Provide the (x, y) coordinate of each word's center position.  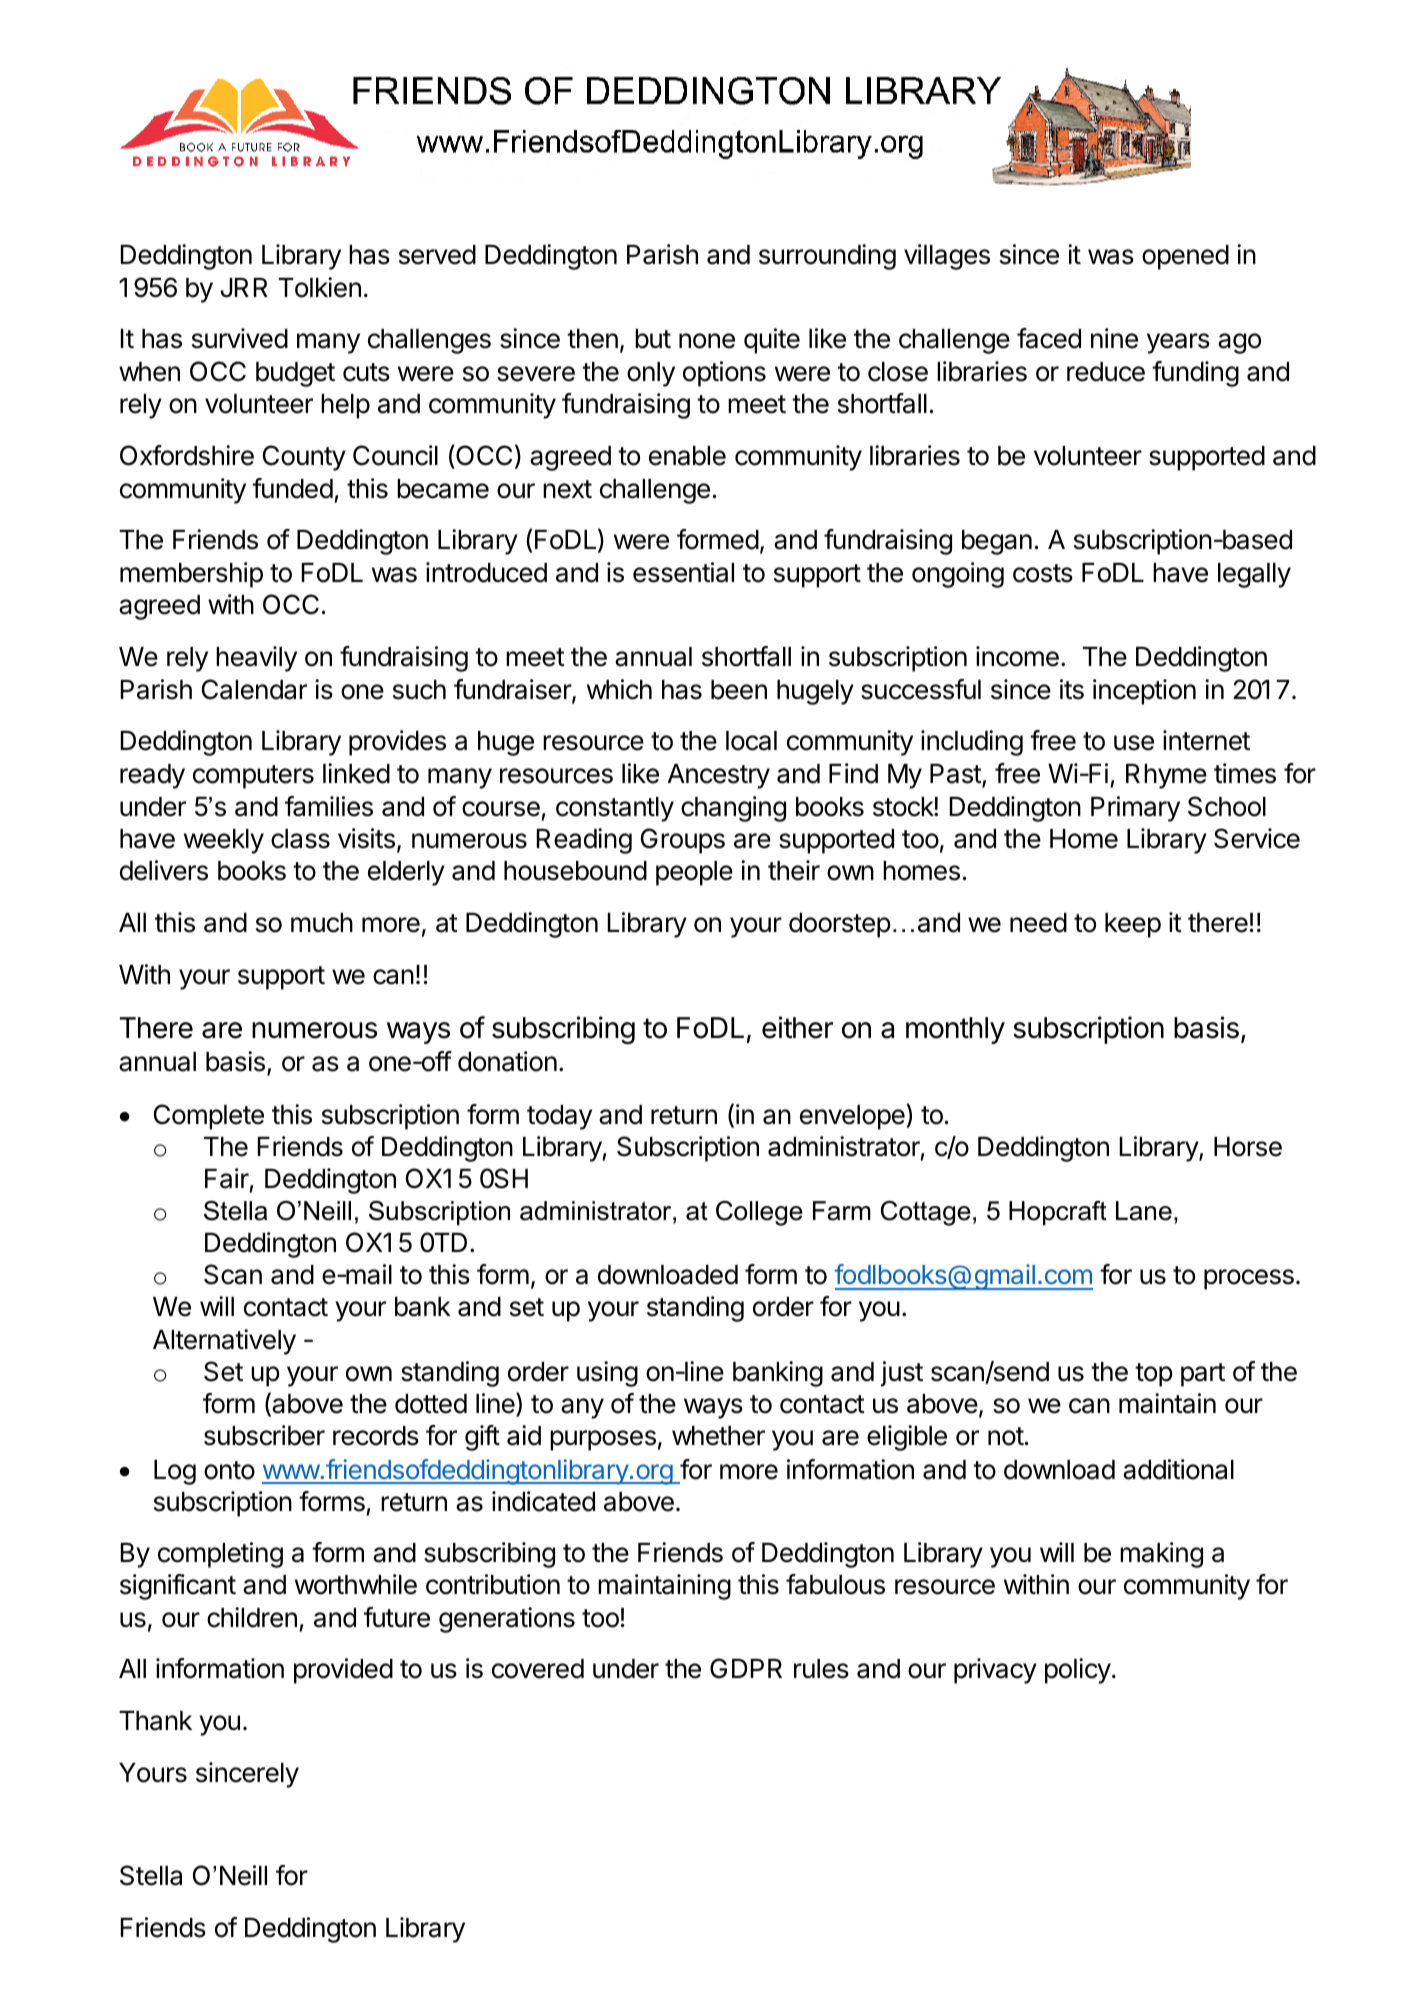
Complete (209, 1117)
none (707, 341)
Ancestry (719, 776)
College (759, 1213)
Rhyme (1166, 776)
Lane (1144, 1211)
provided (343, 1671)
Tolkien (319, 287)
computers (253, 777)
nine (1114, 338)
